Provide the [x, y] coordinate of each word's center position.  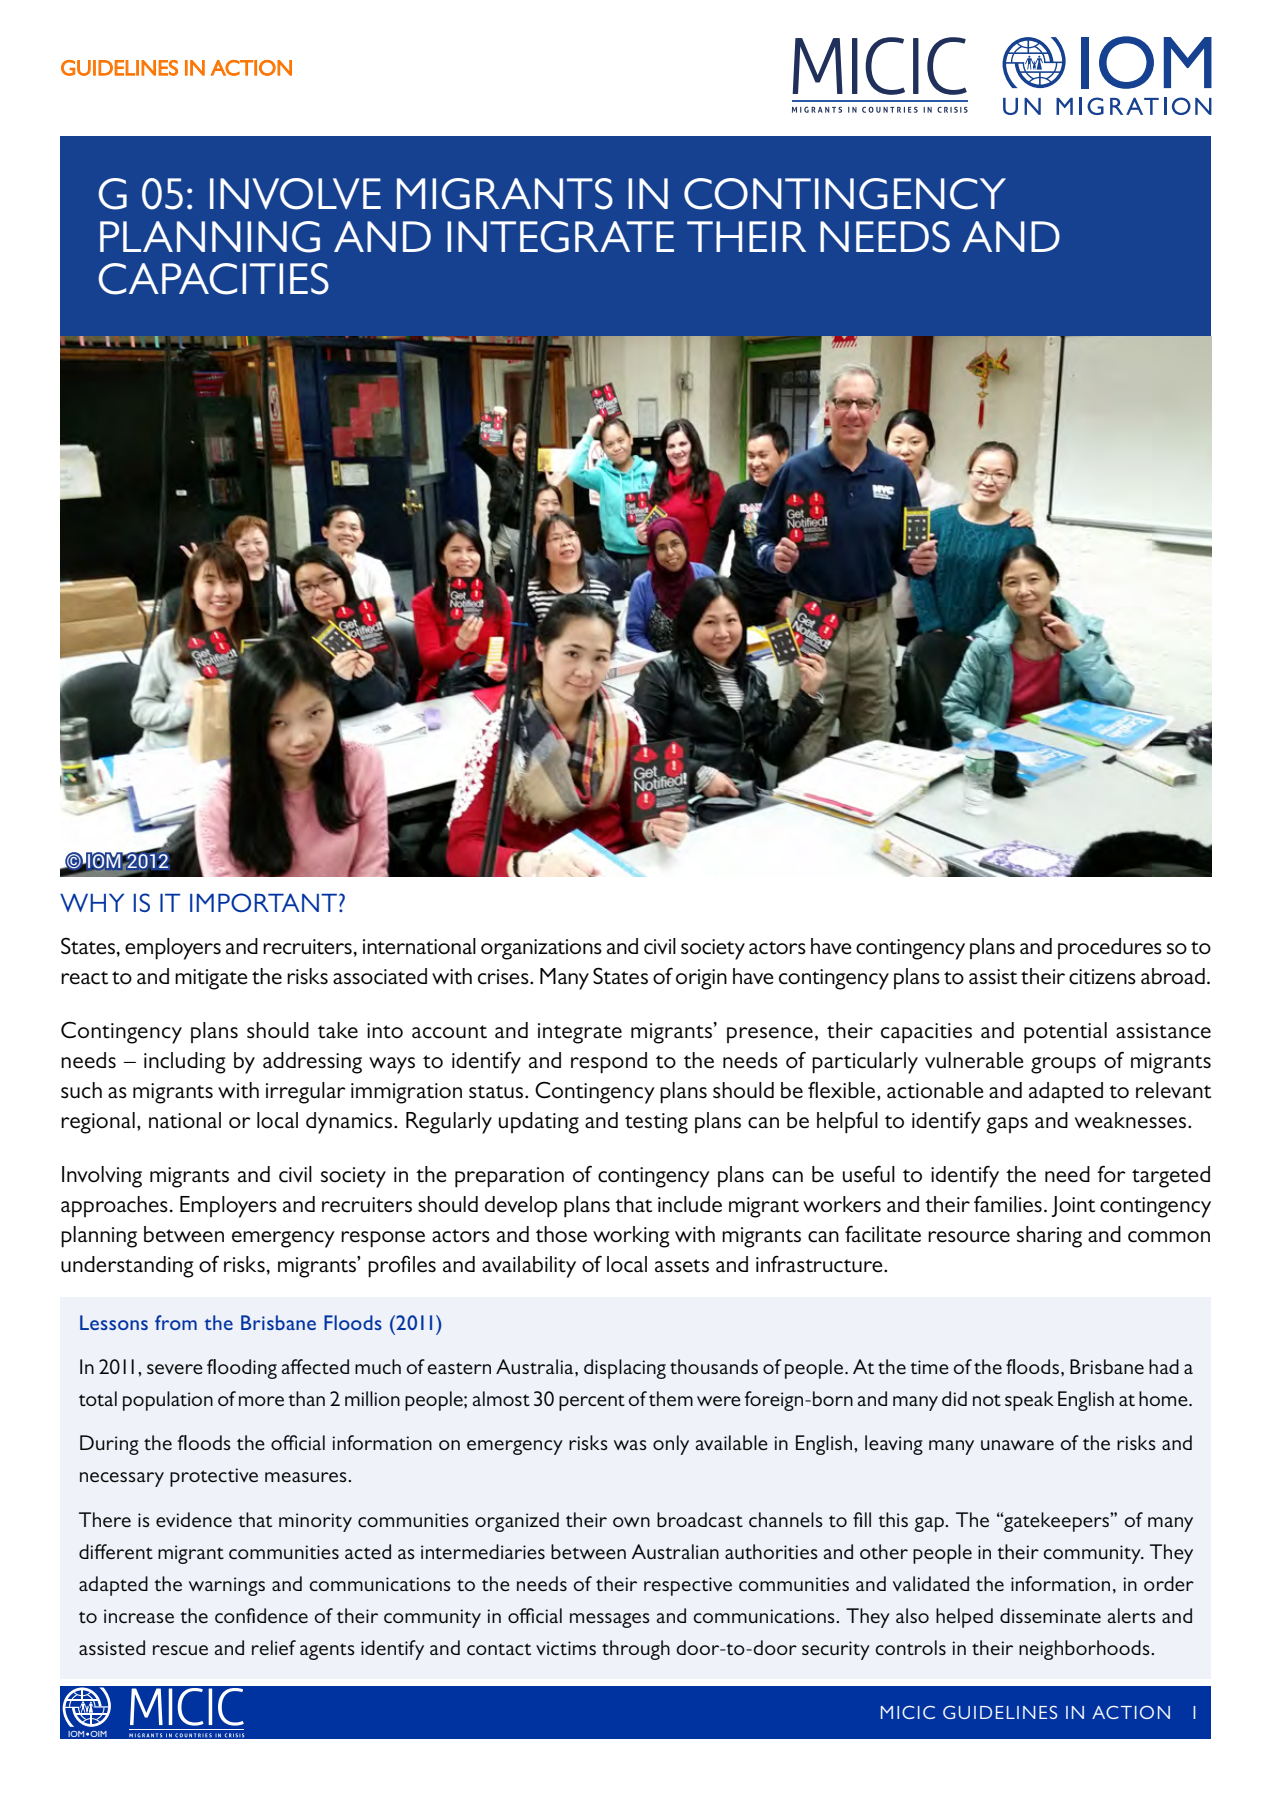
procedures [1110, 948]
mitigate [211, 979]
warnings [227, 1586]
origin [701, 979]
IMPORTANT [263, 902]
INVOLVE [295, 194]
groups [1063, 1065]
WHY [92, 903]
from [176, 1322]
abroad [1173, 976]
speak [1029, 1401]
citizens [1102, 977]
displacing [625, 1369]
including [185, 1063]
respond [609, 1063]
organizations [541, 949]
